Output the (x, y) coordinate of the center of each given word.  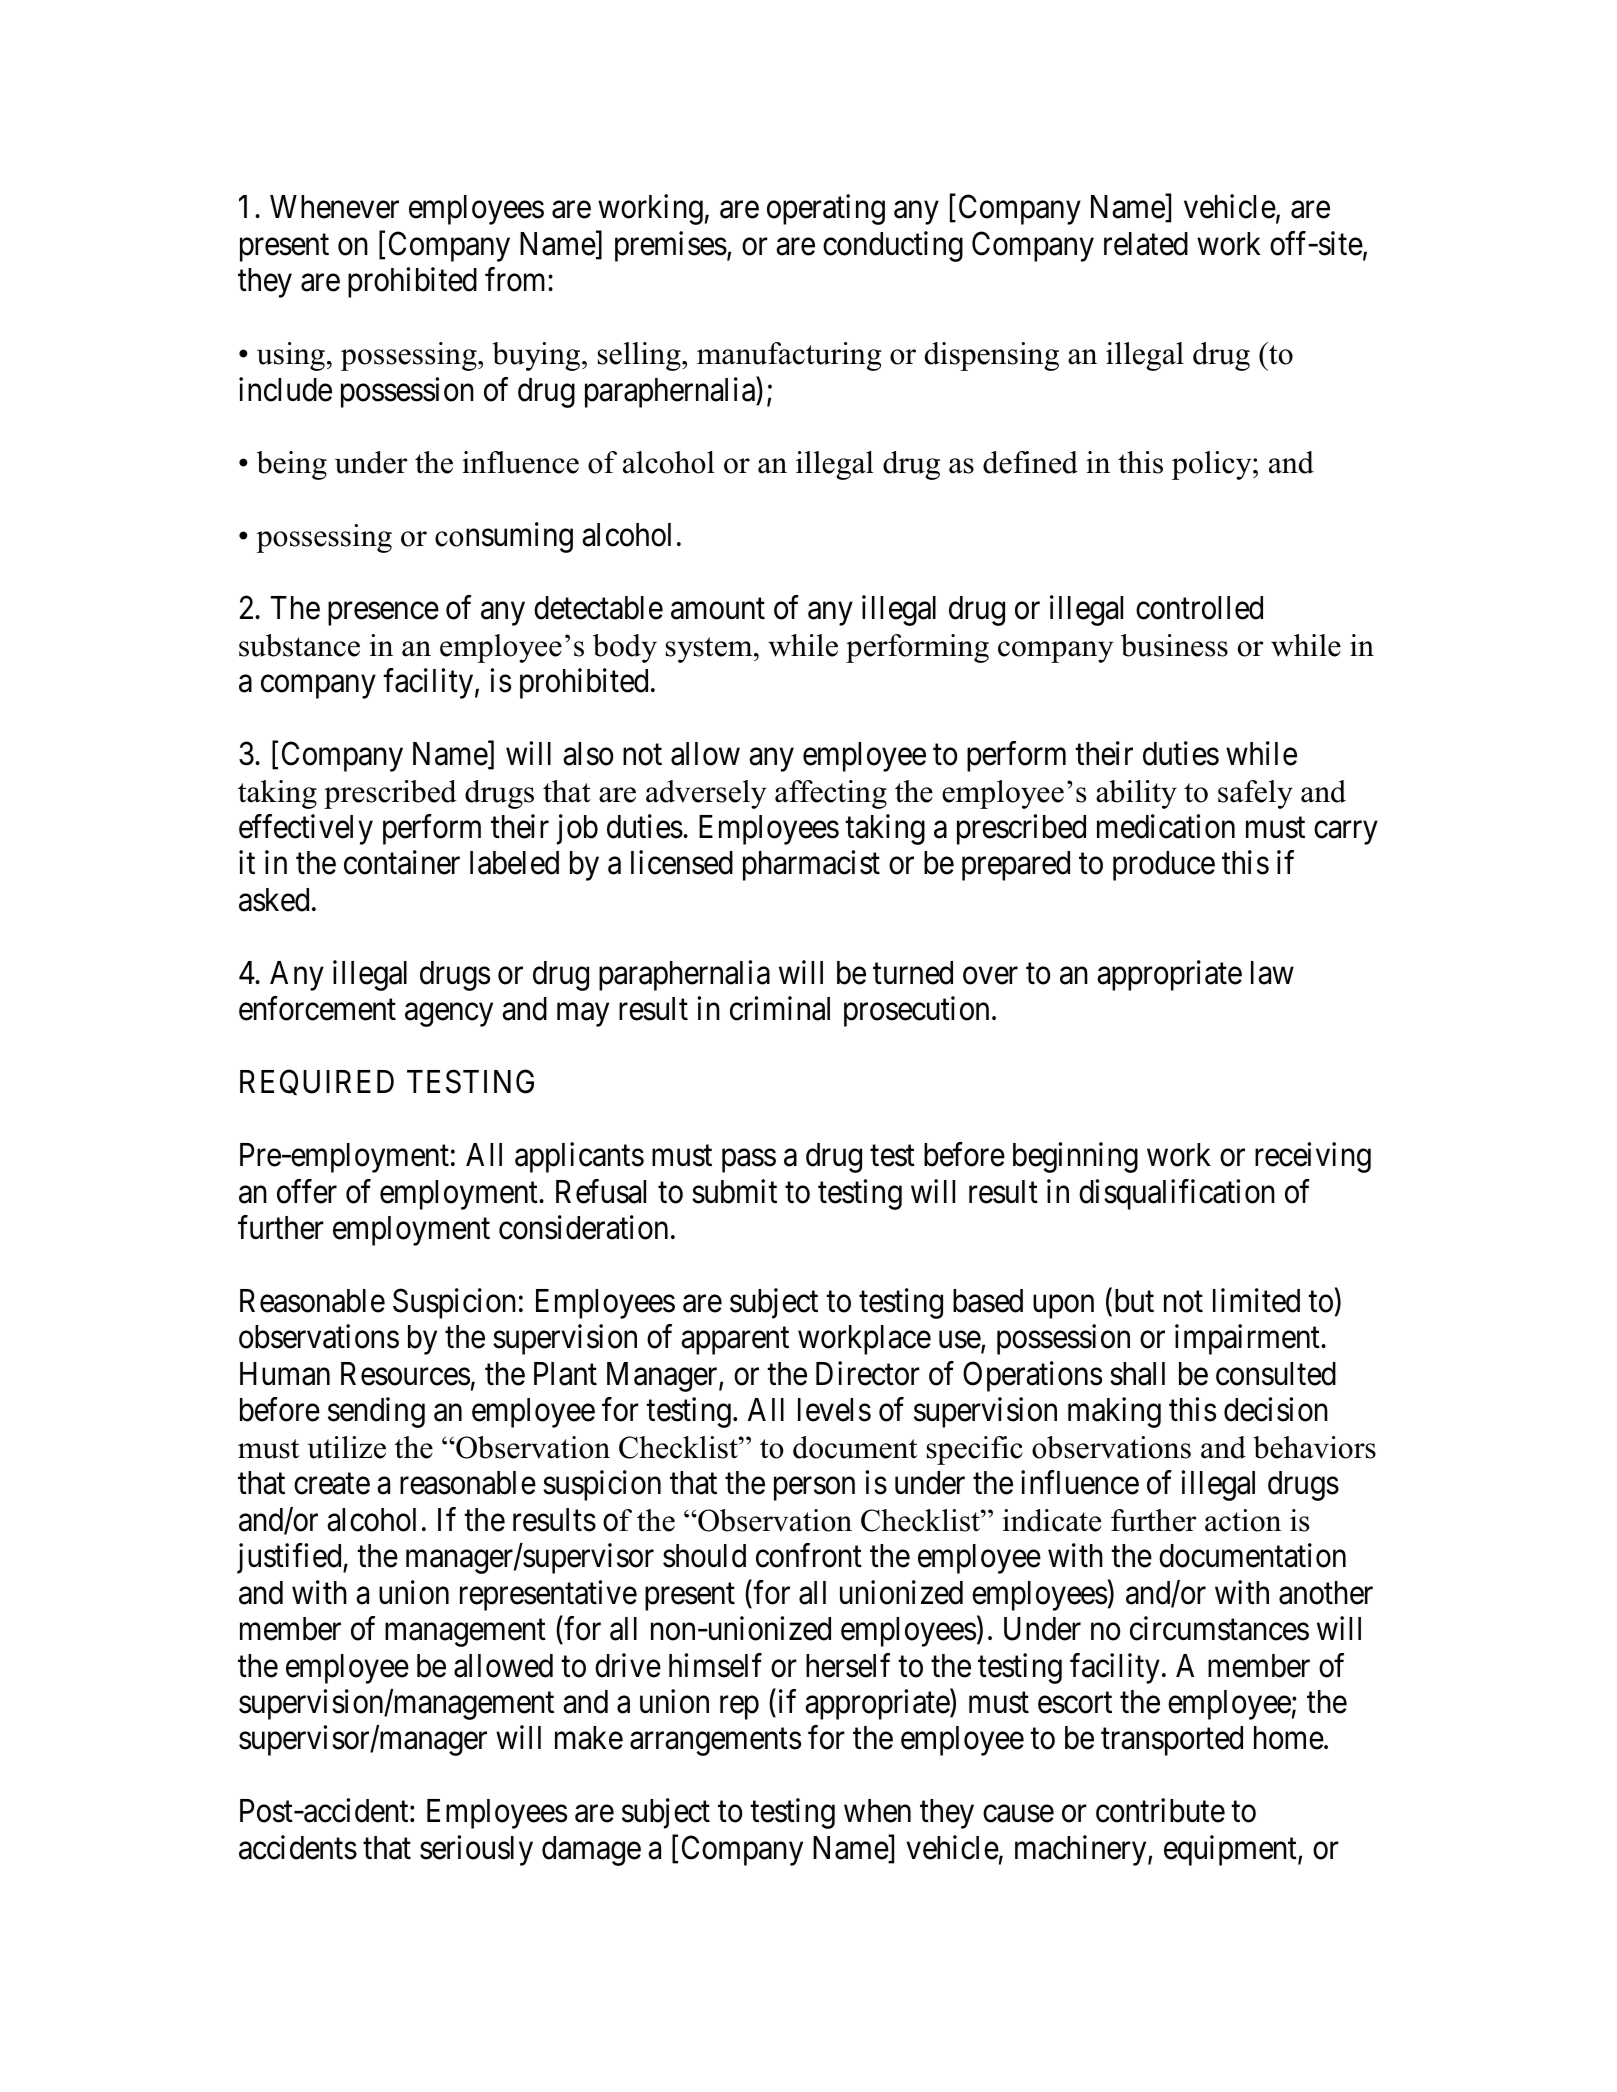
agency (449, 1015)
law (1272, 973)
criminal (780, 1009)
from (517, 280)
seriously (476, 1850)
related (1146, 244)
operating (826, 210)
